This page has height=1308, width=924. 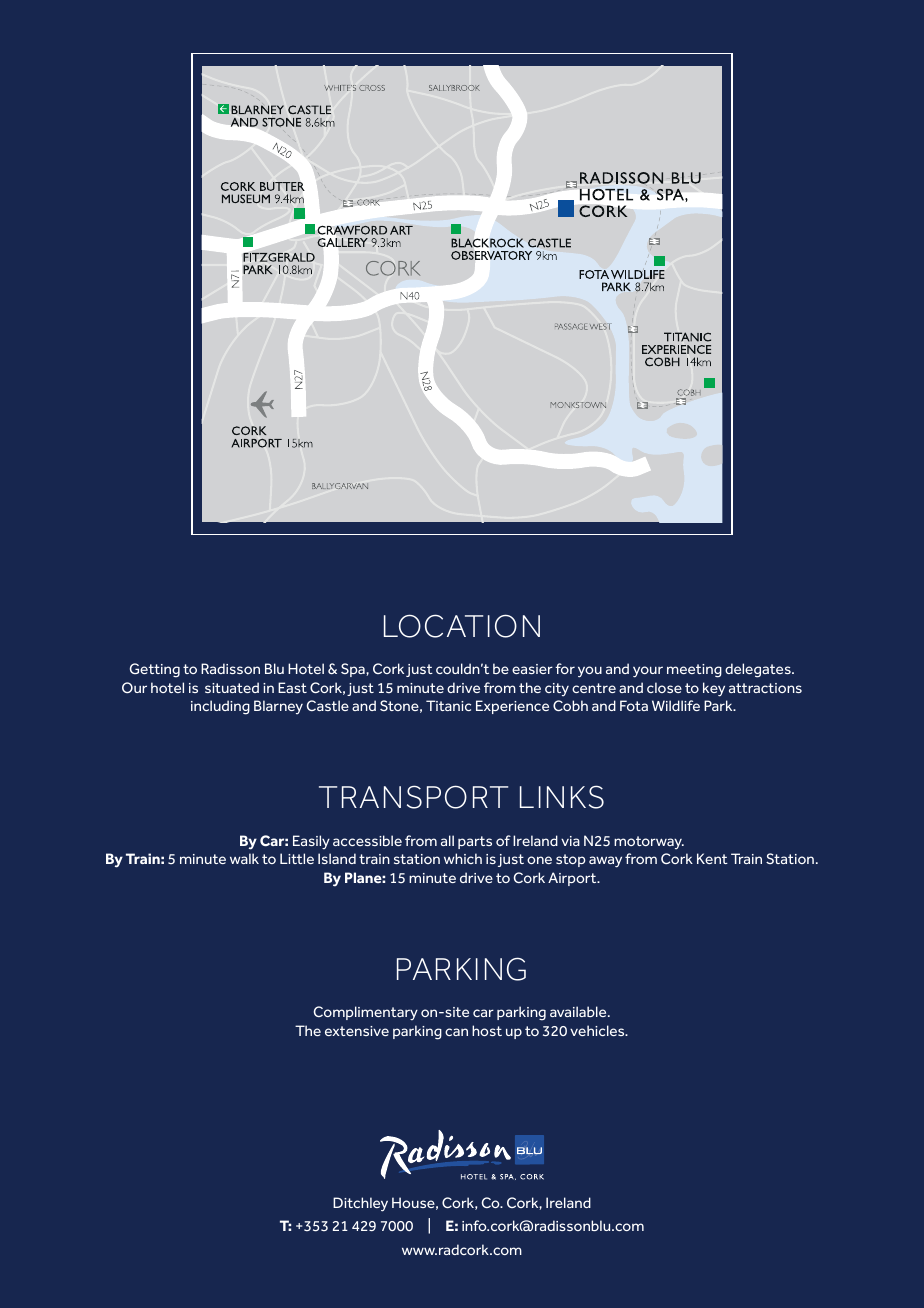 What do you see at coordinates (462, 626) in the page?
I see `LOCATION` at bounding box center [462, 626].
